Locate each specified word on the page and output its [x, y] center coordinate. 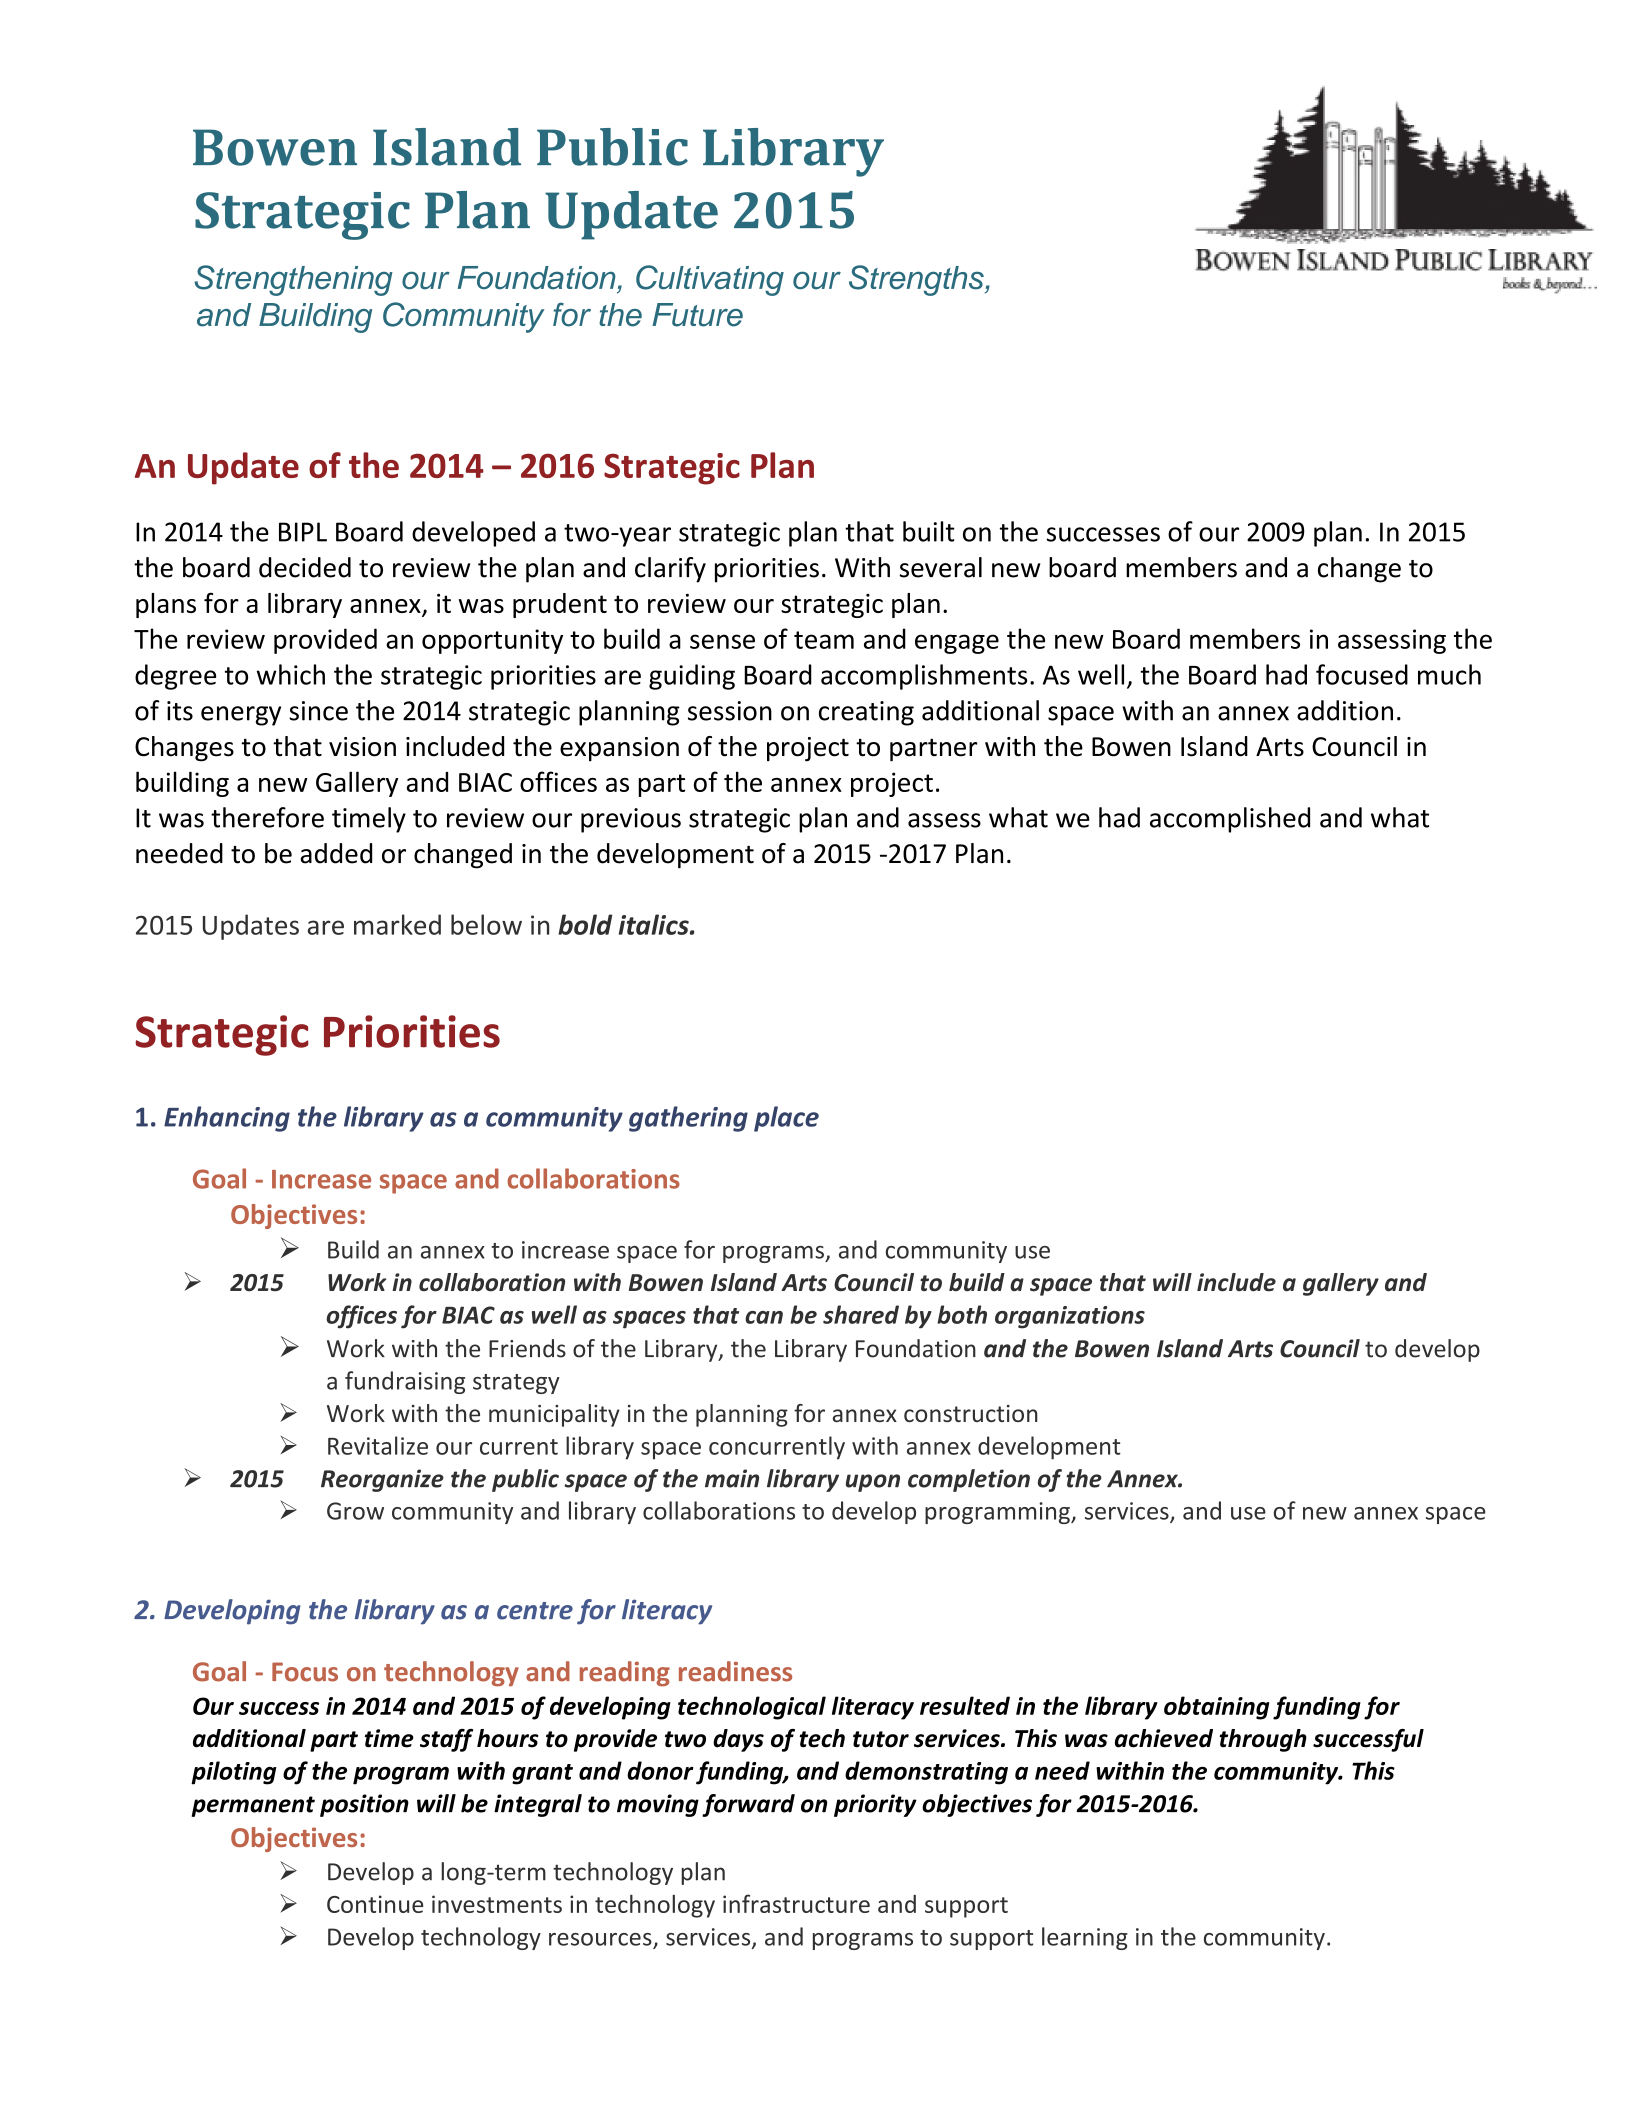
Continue [375, 1904]
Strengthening [293, 280]
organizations [1070, 1317]
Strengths [917, 280]
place [786, 1119]
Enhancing [227, 1119]
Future [697, 315]
